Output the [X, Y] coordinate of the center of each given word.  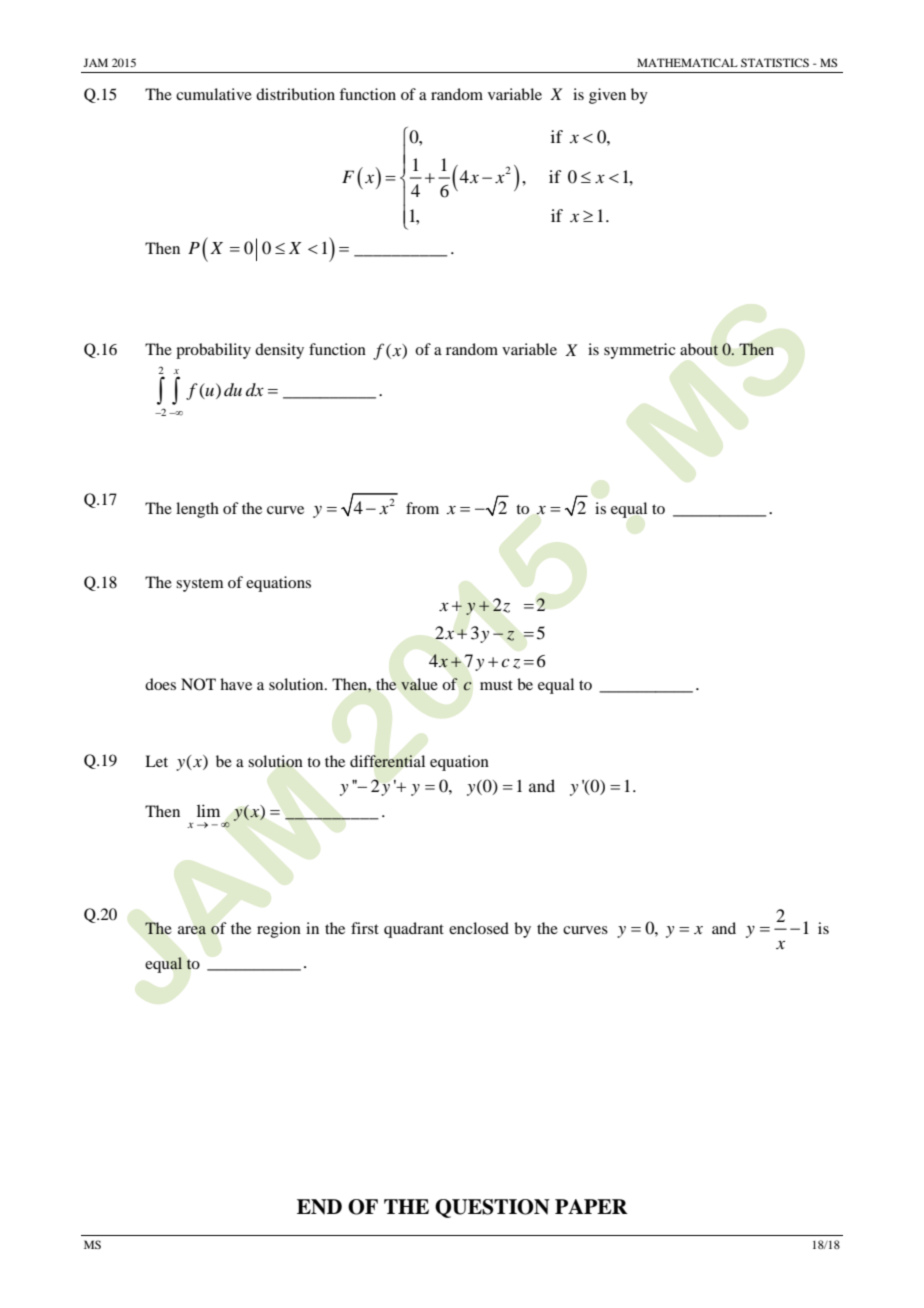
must [496, 685]
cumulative [214, 94]
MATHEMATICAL [687, 62]
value [419, 684]
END [319, 1207]
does [160, 684]
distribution [295, 94]
